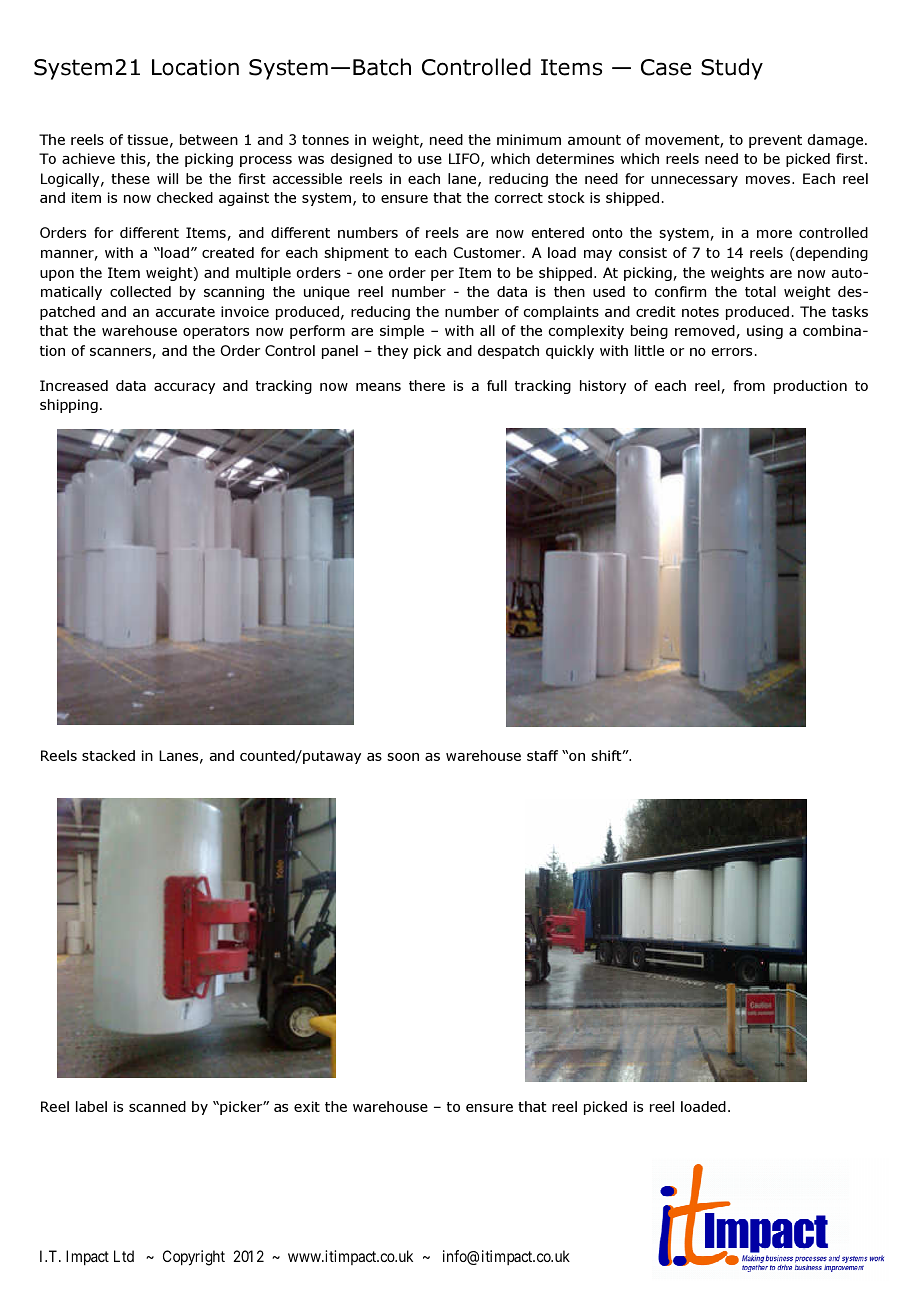 The width and height of the image is (924, 1308). I want to click on Ltd, so click(124, 1256).
